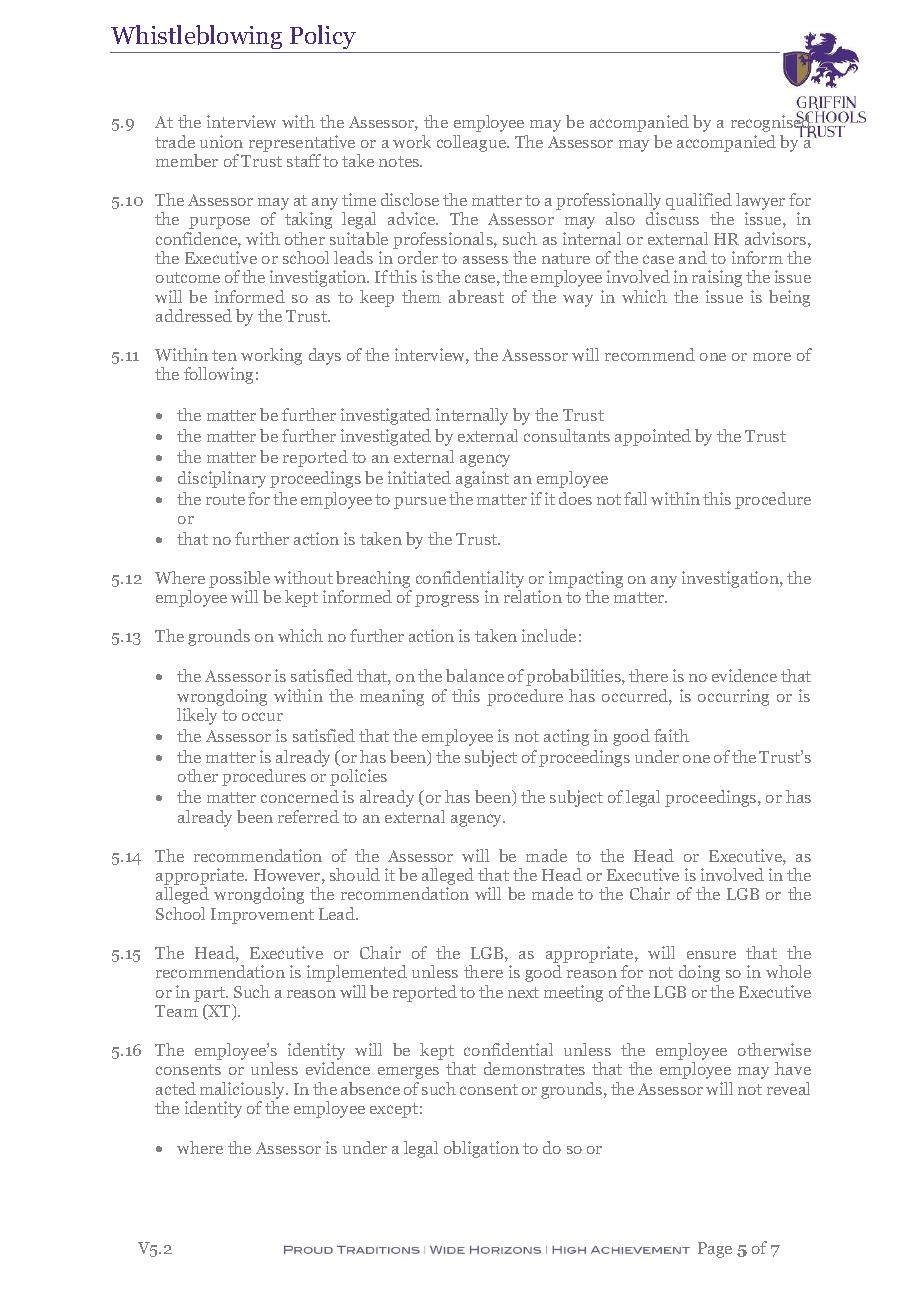 The width and height of the image is (924, 1308). Describe the element at coordinates (473, 143) in the image. I see `colleague` at that location.
